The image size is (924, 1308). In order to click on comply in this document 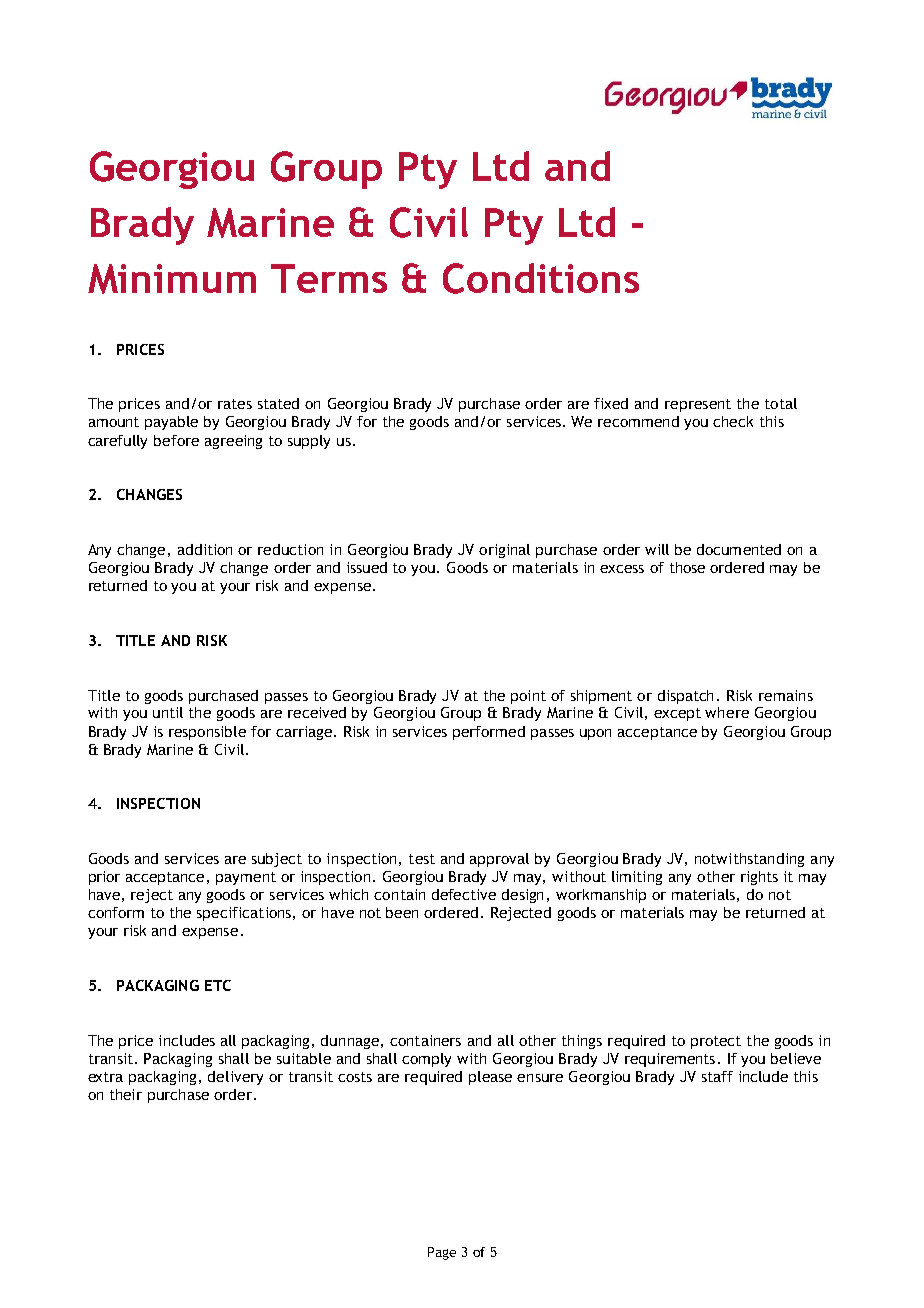, I will do `click(426, 1060)`.
